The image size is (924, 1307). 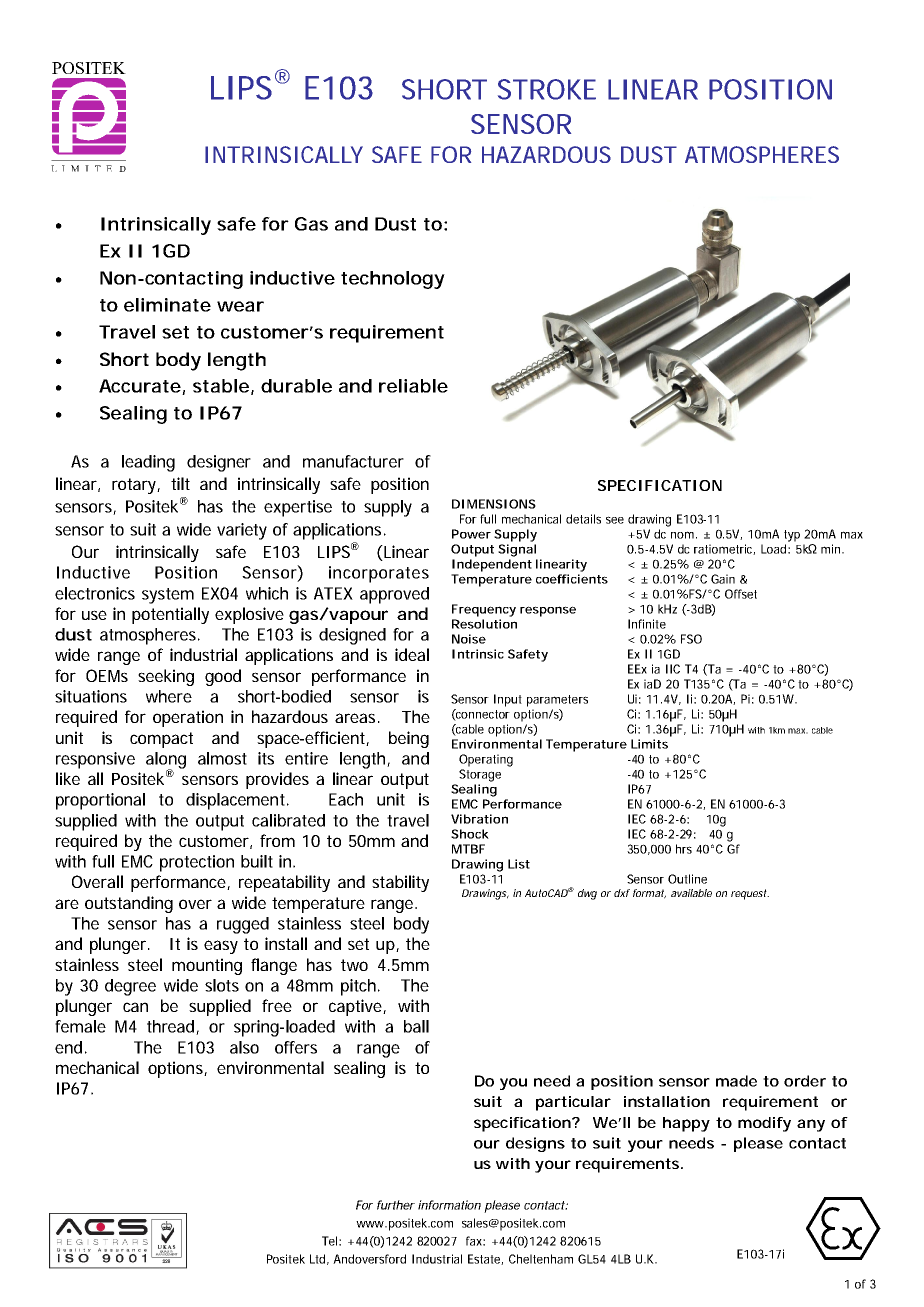 What do you see at coordinates (412, 654) in the document?
I see `ideal` at bounding box center [412, 654].
